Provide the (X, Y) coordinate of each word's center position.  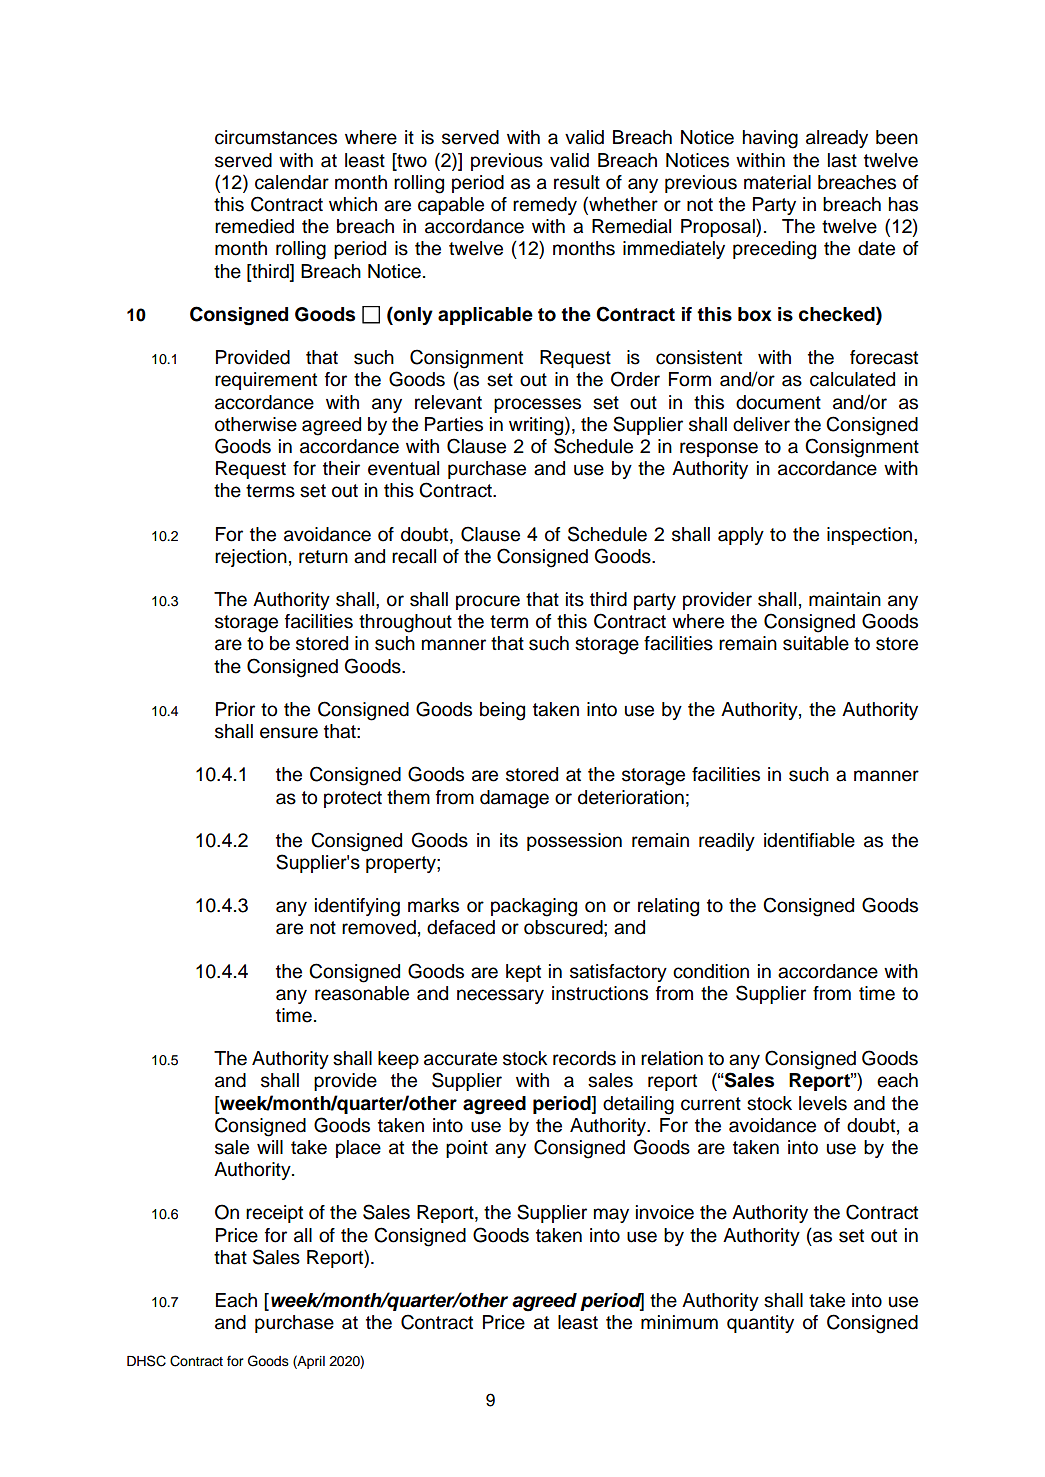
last (842, 160)
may (611, 1215)
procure (488, 602)
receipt (274, 1214)
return (323, 557)
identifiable (809, 840)
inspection (869, 536)
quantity (760, 1324)
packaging (534, 907)
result (577, 182)
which (353, 204)
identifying (357, 907)
